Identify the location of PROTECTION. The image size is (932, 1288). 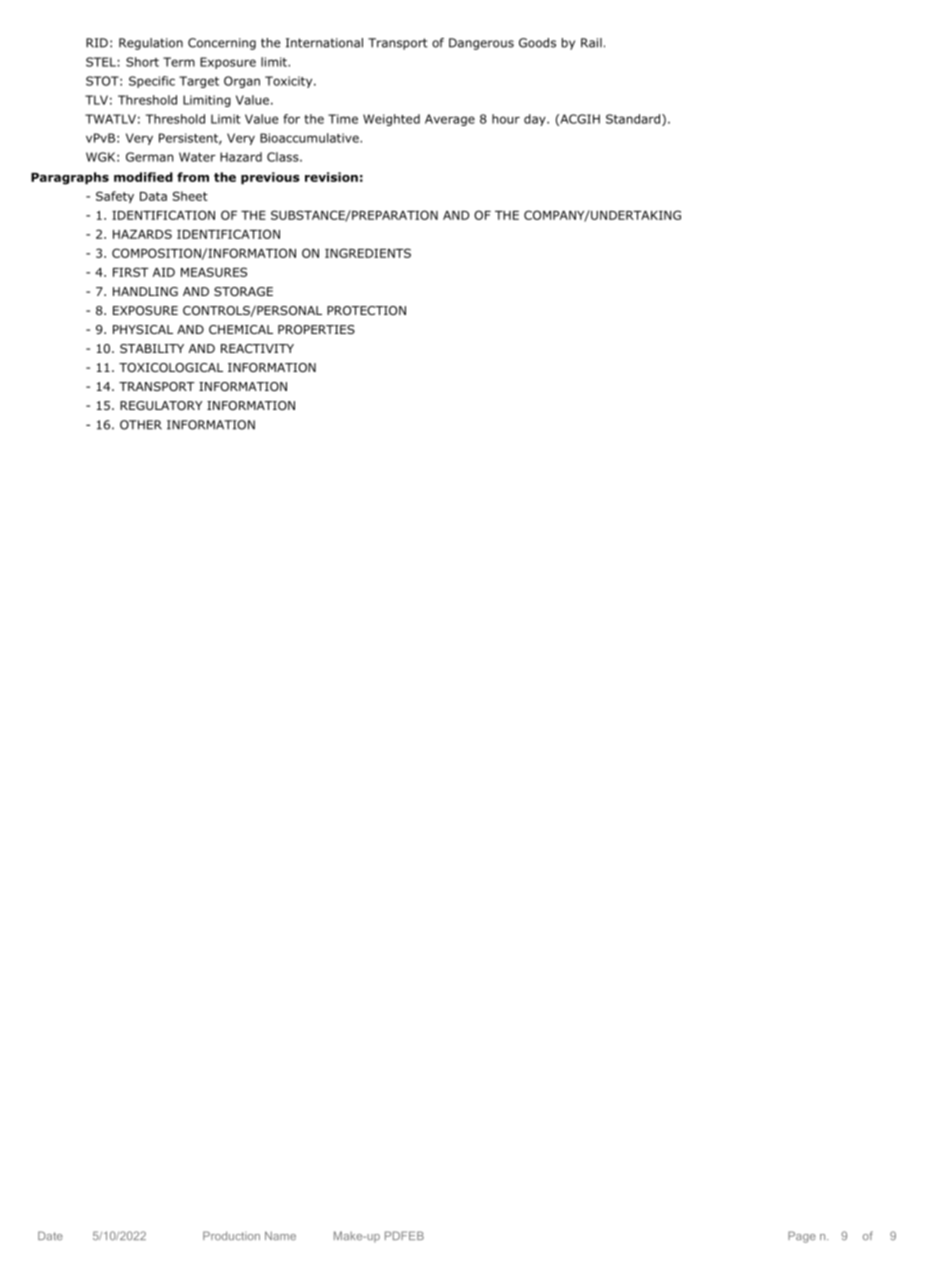
(366, 310).
